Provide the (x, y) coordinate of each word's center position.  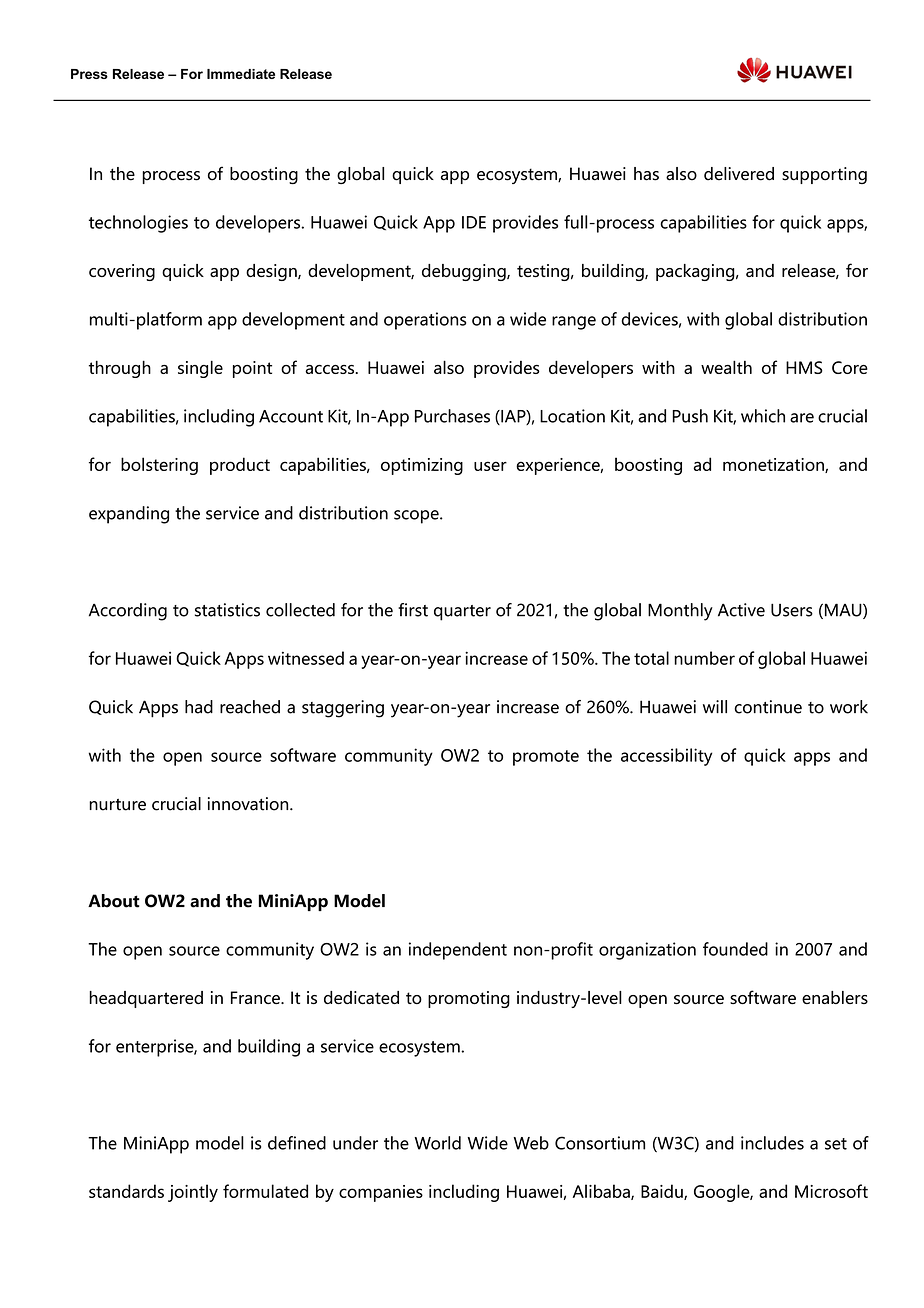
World (438, 1143)
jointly (193, 1193)
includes (772, 1143)
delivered (739, 174)
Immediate (241, 74)
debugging (465, 272)
